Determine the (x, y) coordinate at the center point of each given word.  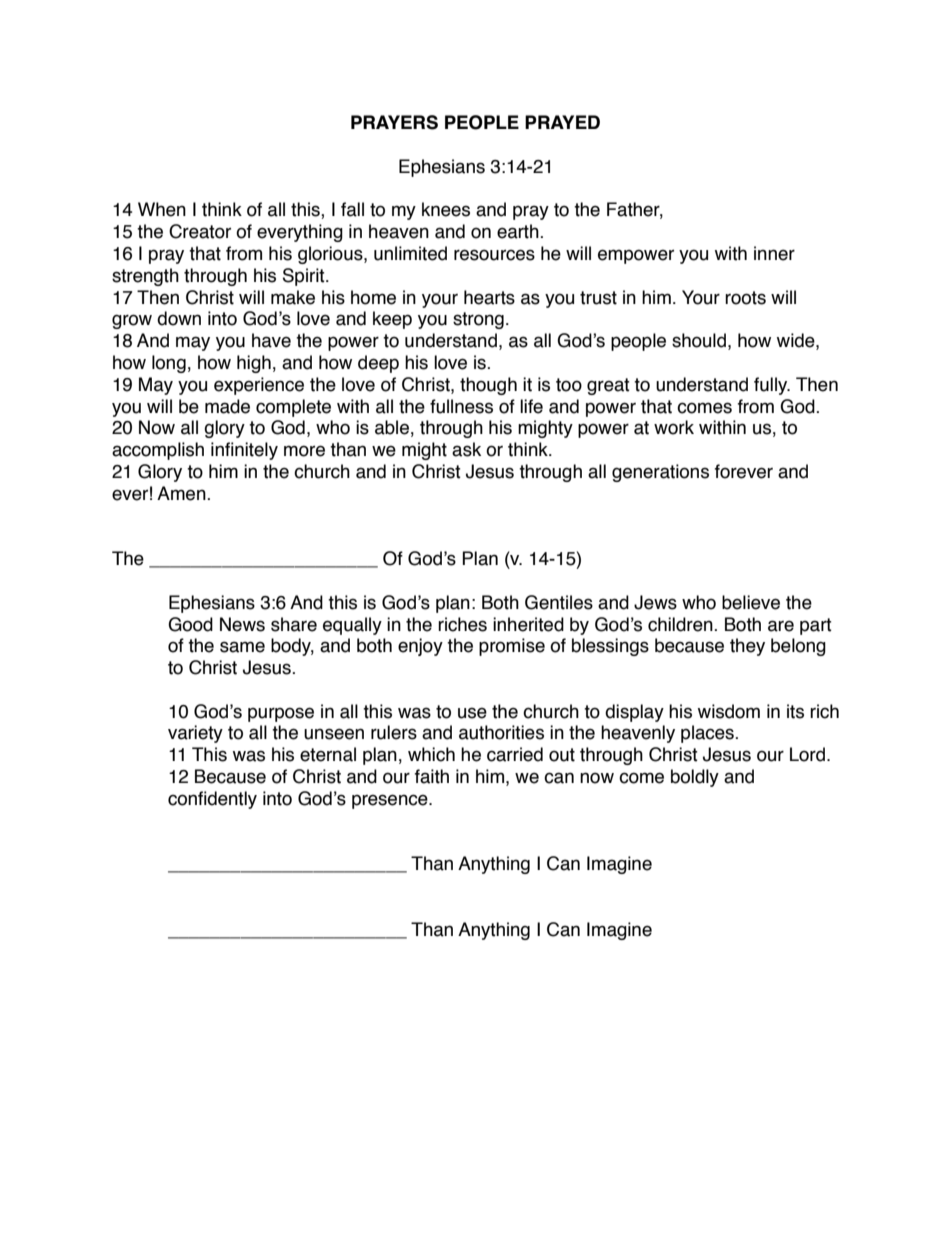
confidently (212, 800)
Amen (182, 493)
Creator (200, 231)
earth (519, 231)
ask (466, 449)
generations (660, 473)
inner (774, 253)
